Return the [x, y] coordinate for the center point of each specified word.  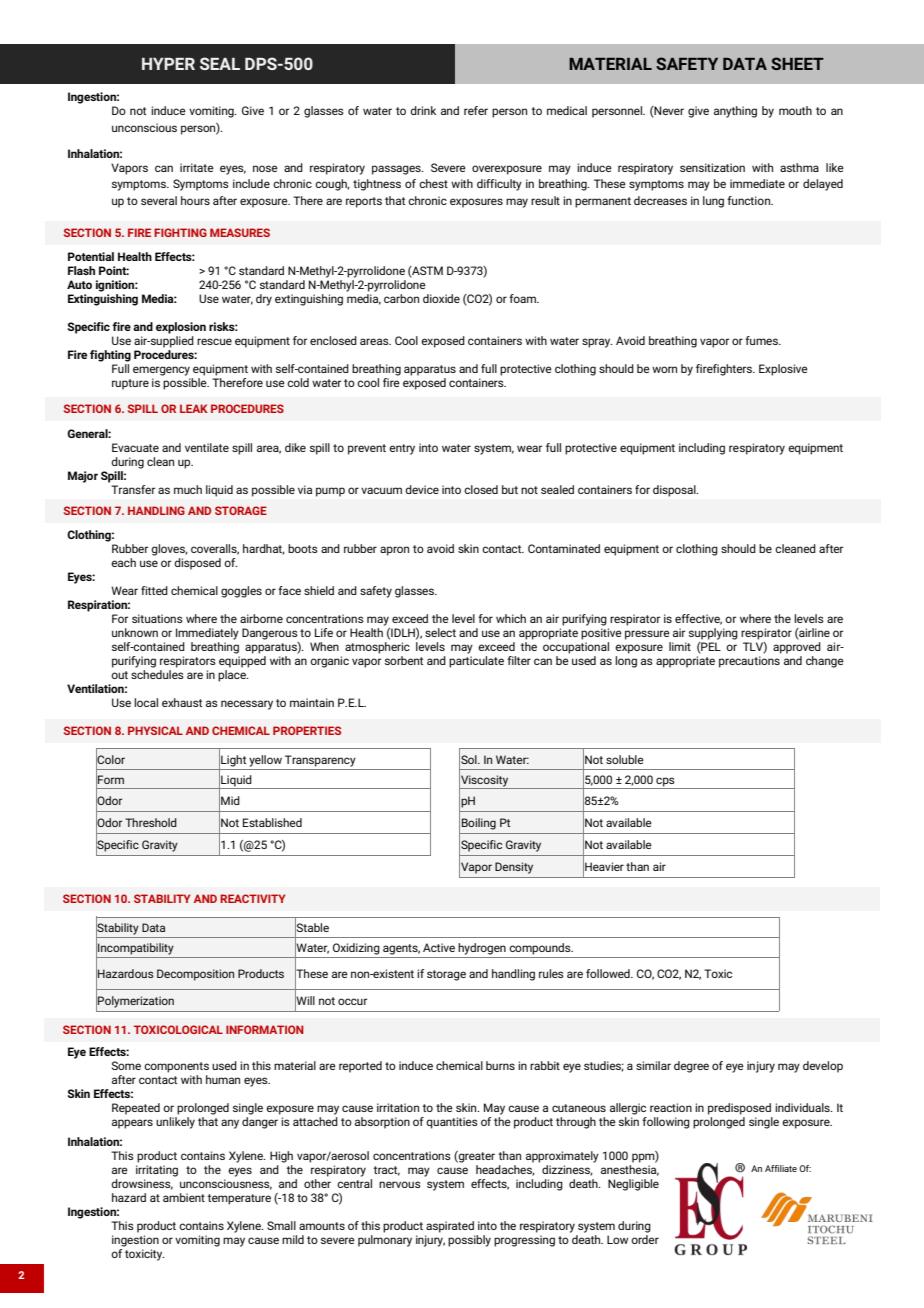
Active [439, 947]
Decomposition [195, 975]
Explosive [783, 370]
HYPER [168, 64]
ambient [184, 1197]
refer [476, 110]
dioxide [441, 298]
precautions [749, 662]
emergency [161, 371]
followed [609, 973]
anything [735, 112]
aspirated [450, 1227]
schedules [157, 674]
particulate [476, 662]
